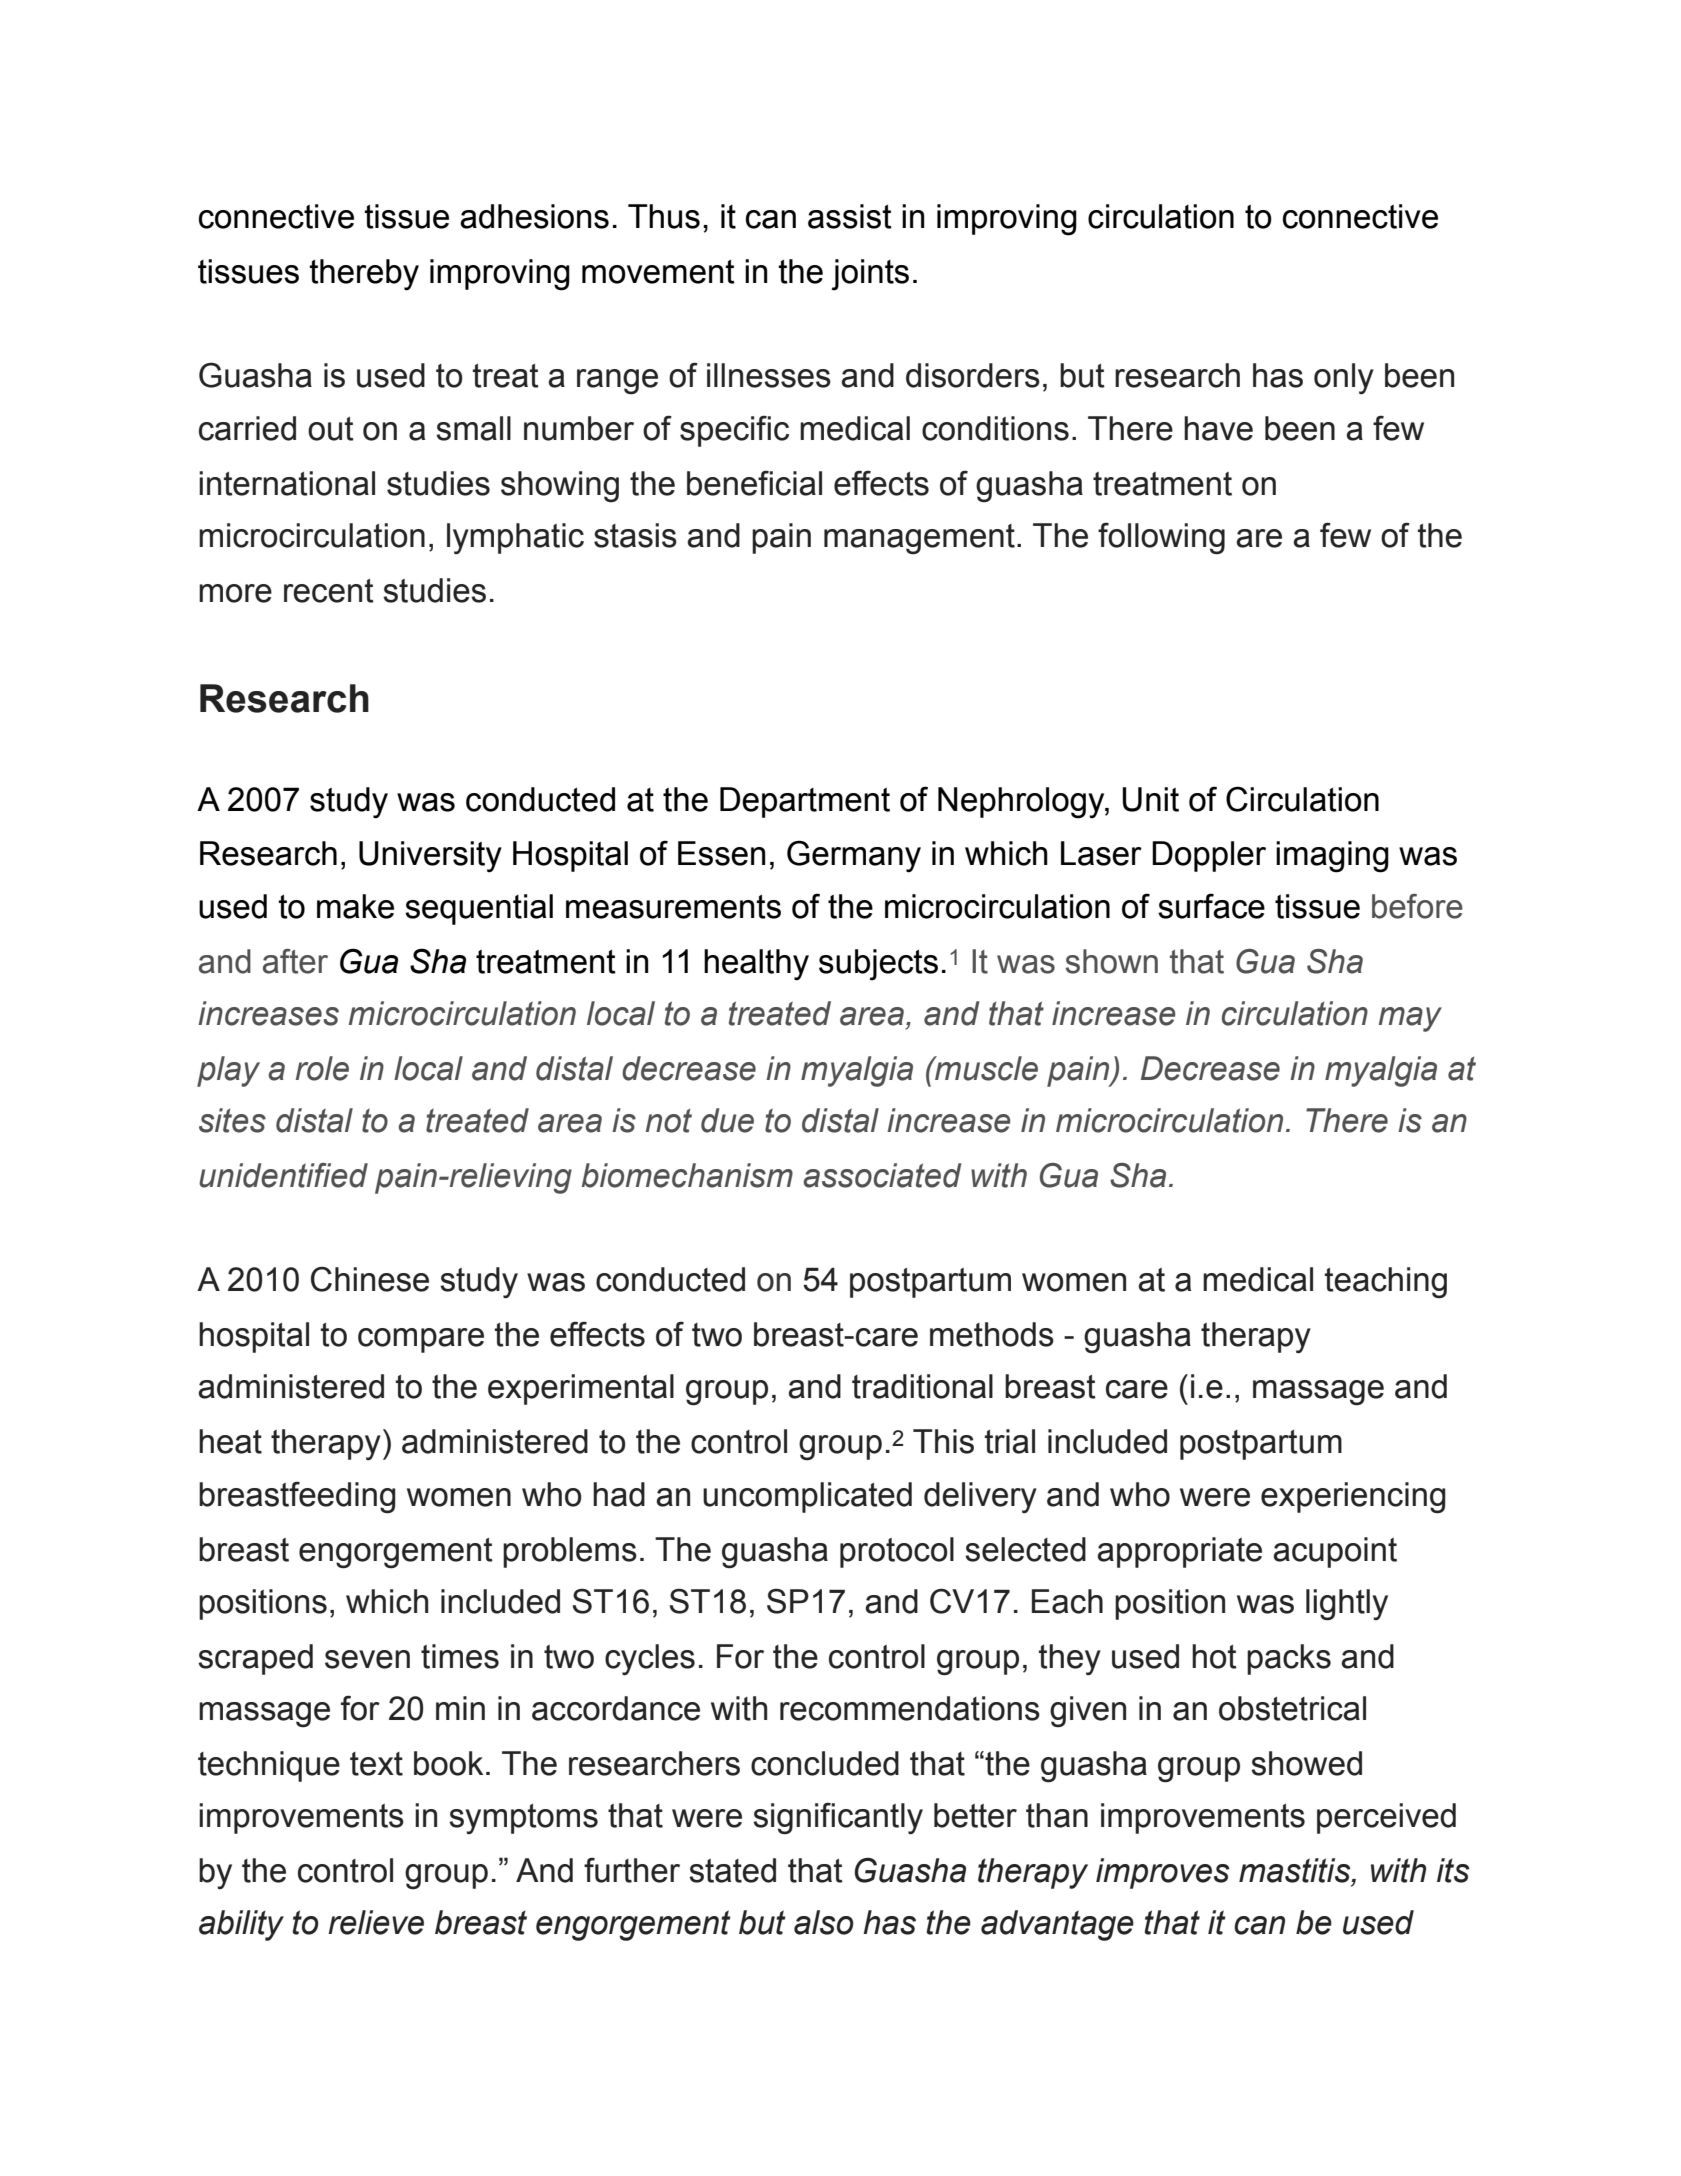 The height and width of the image is (2176, 1681). Describe the element at coordinates (727, 1120) in the image. I see `due` at that location.
